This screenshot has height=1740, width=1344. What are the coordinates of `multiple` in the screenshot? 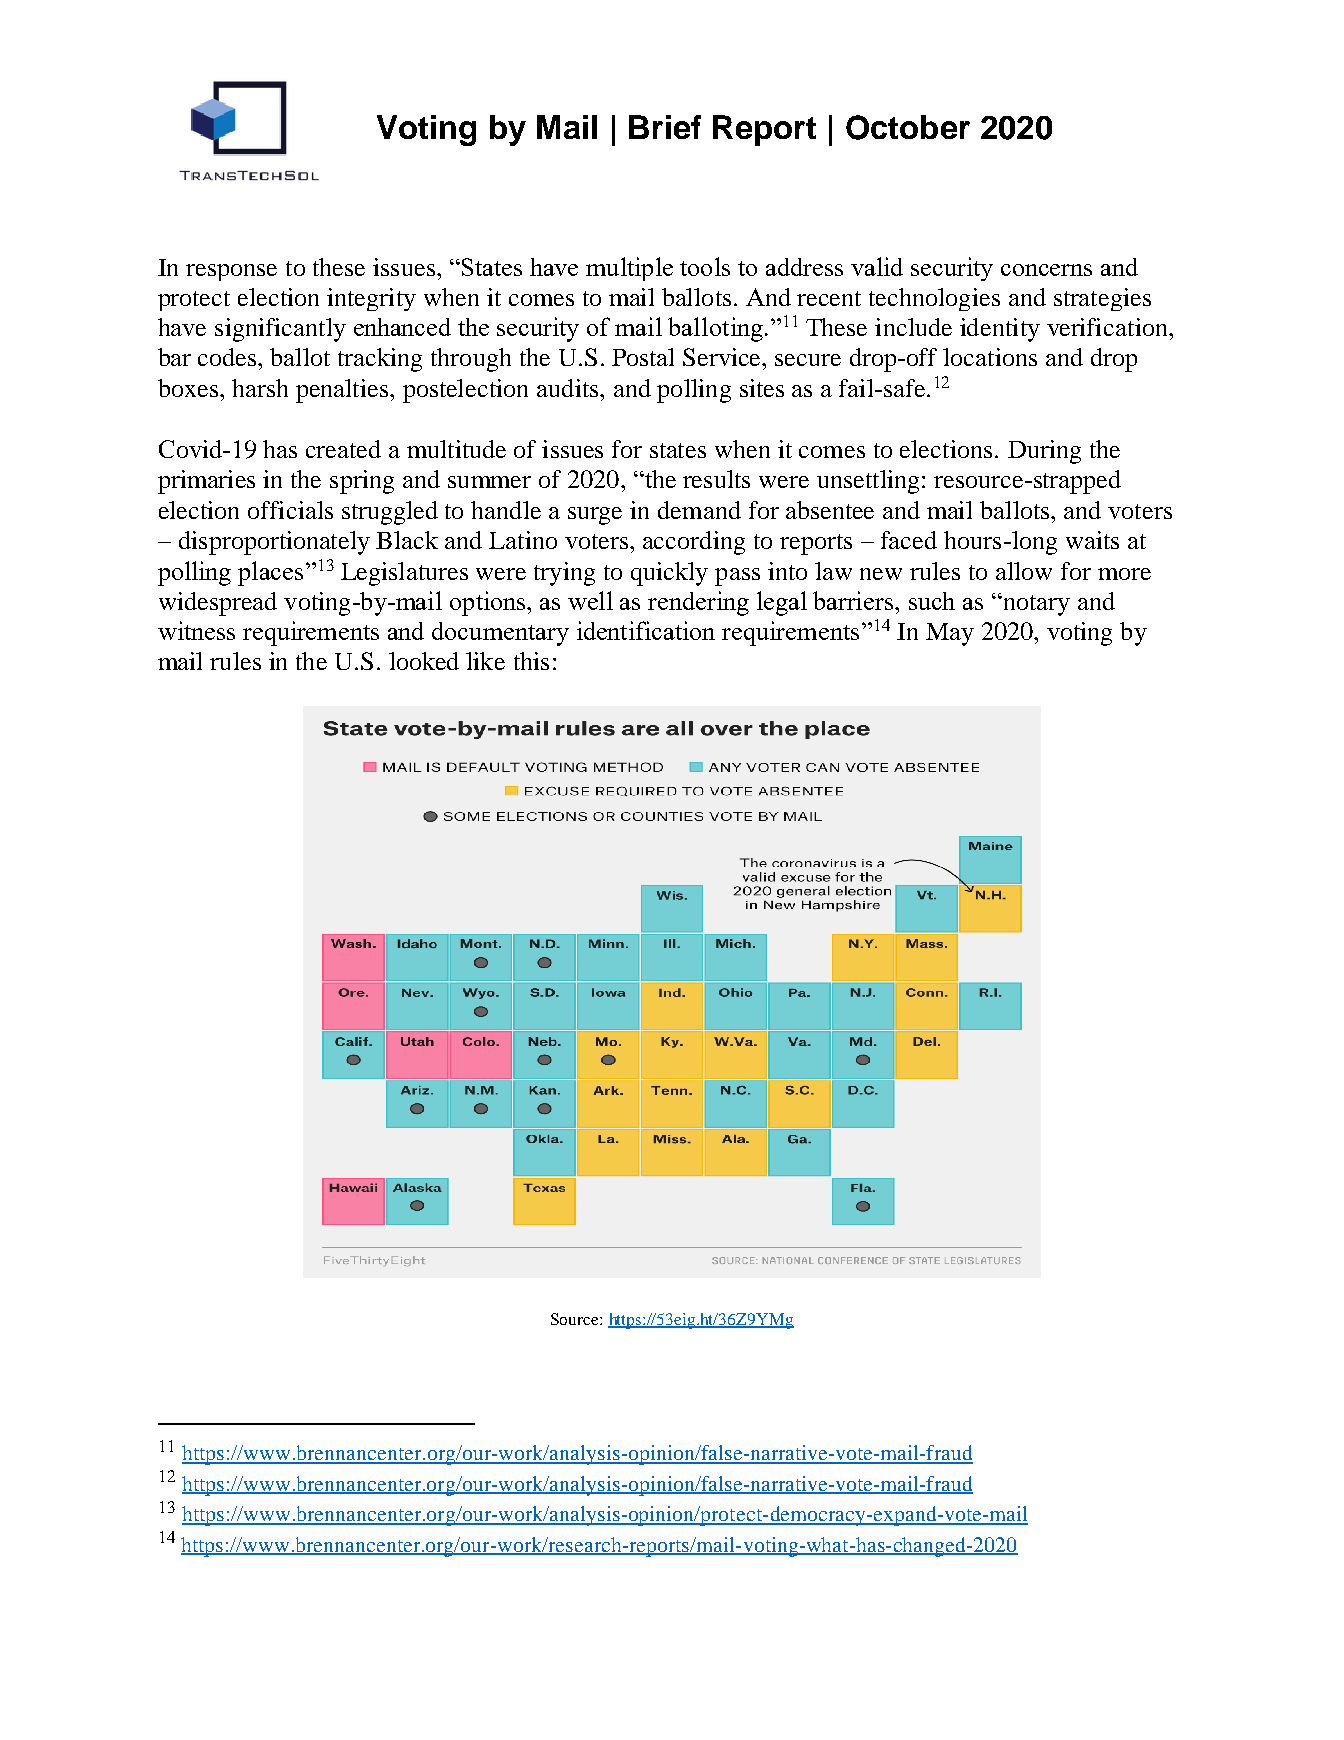 It's located at (629, 269).
